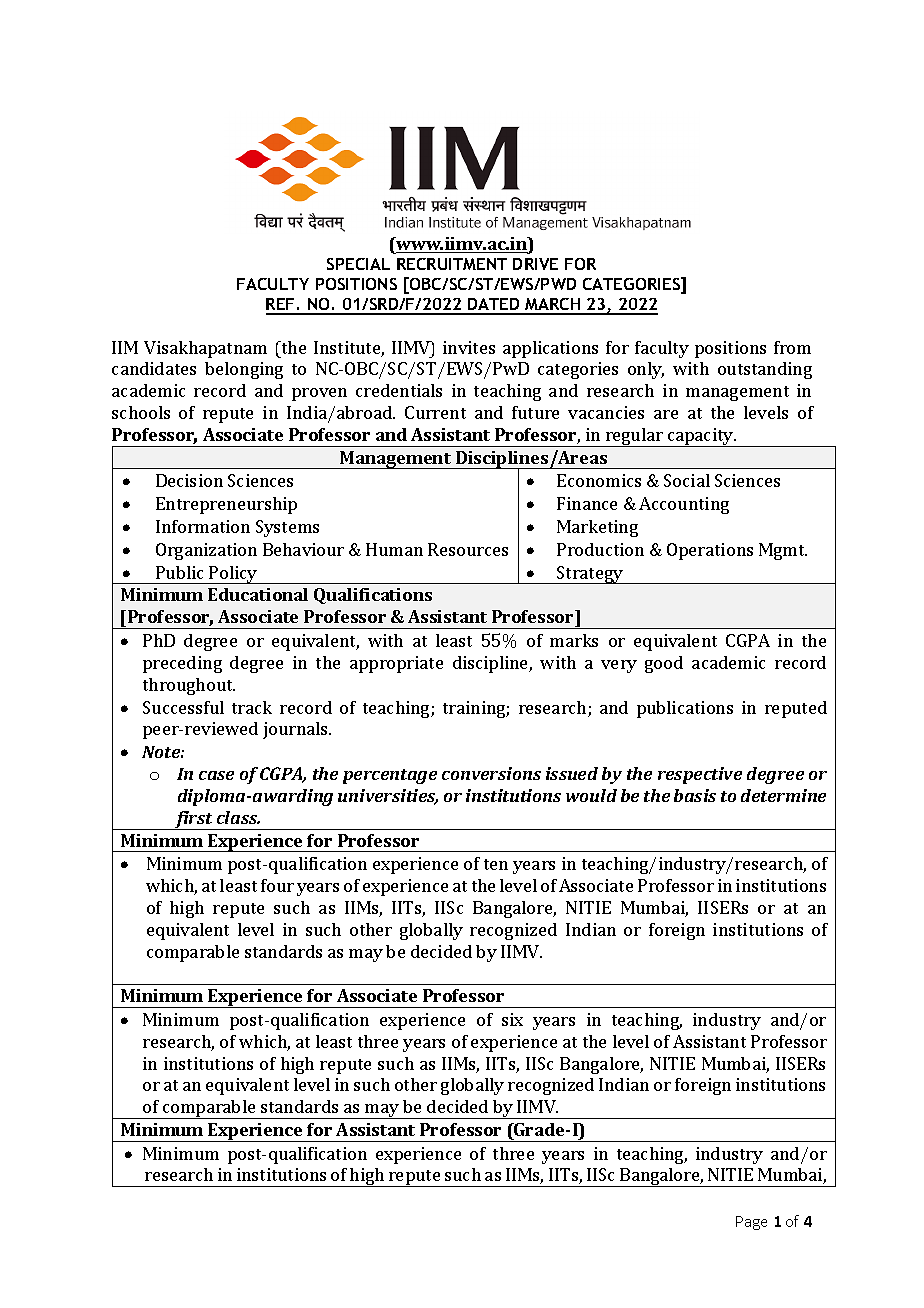 This screenshot has width=924, height=1308. I want to click on RECRUITMENT, so click(452, 264).
